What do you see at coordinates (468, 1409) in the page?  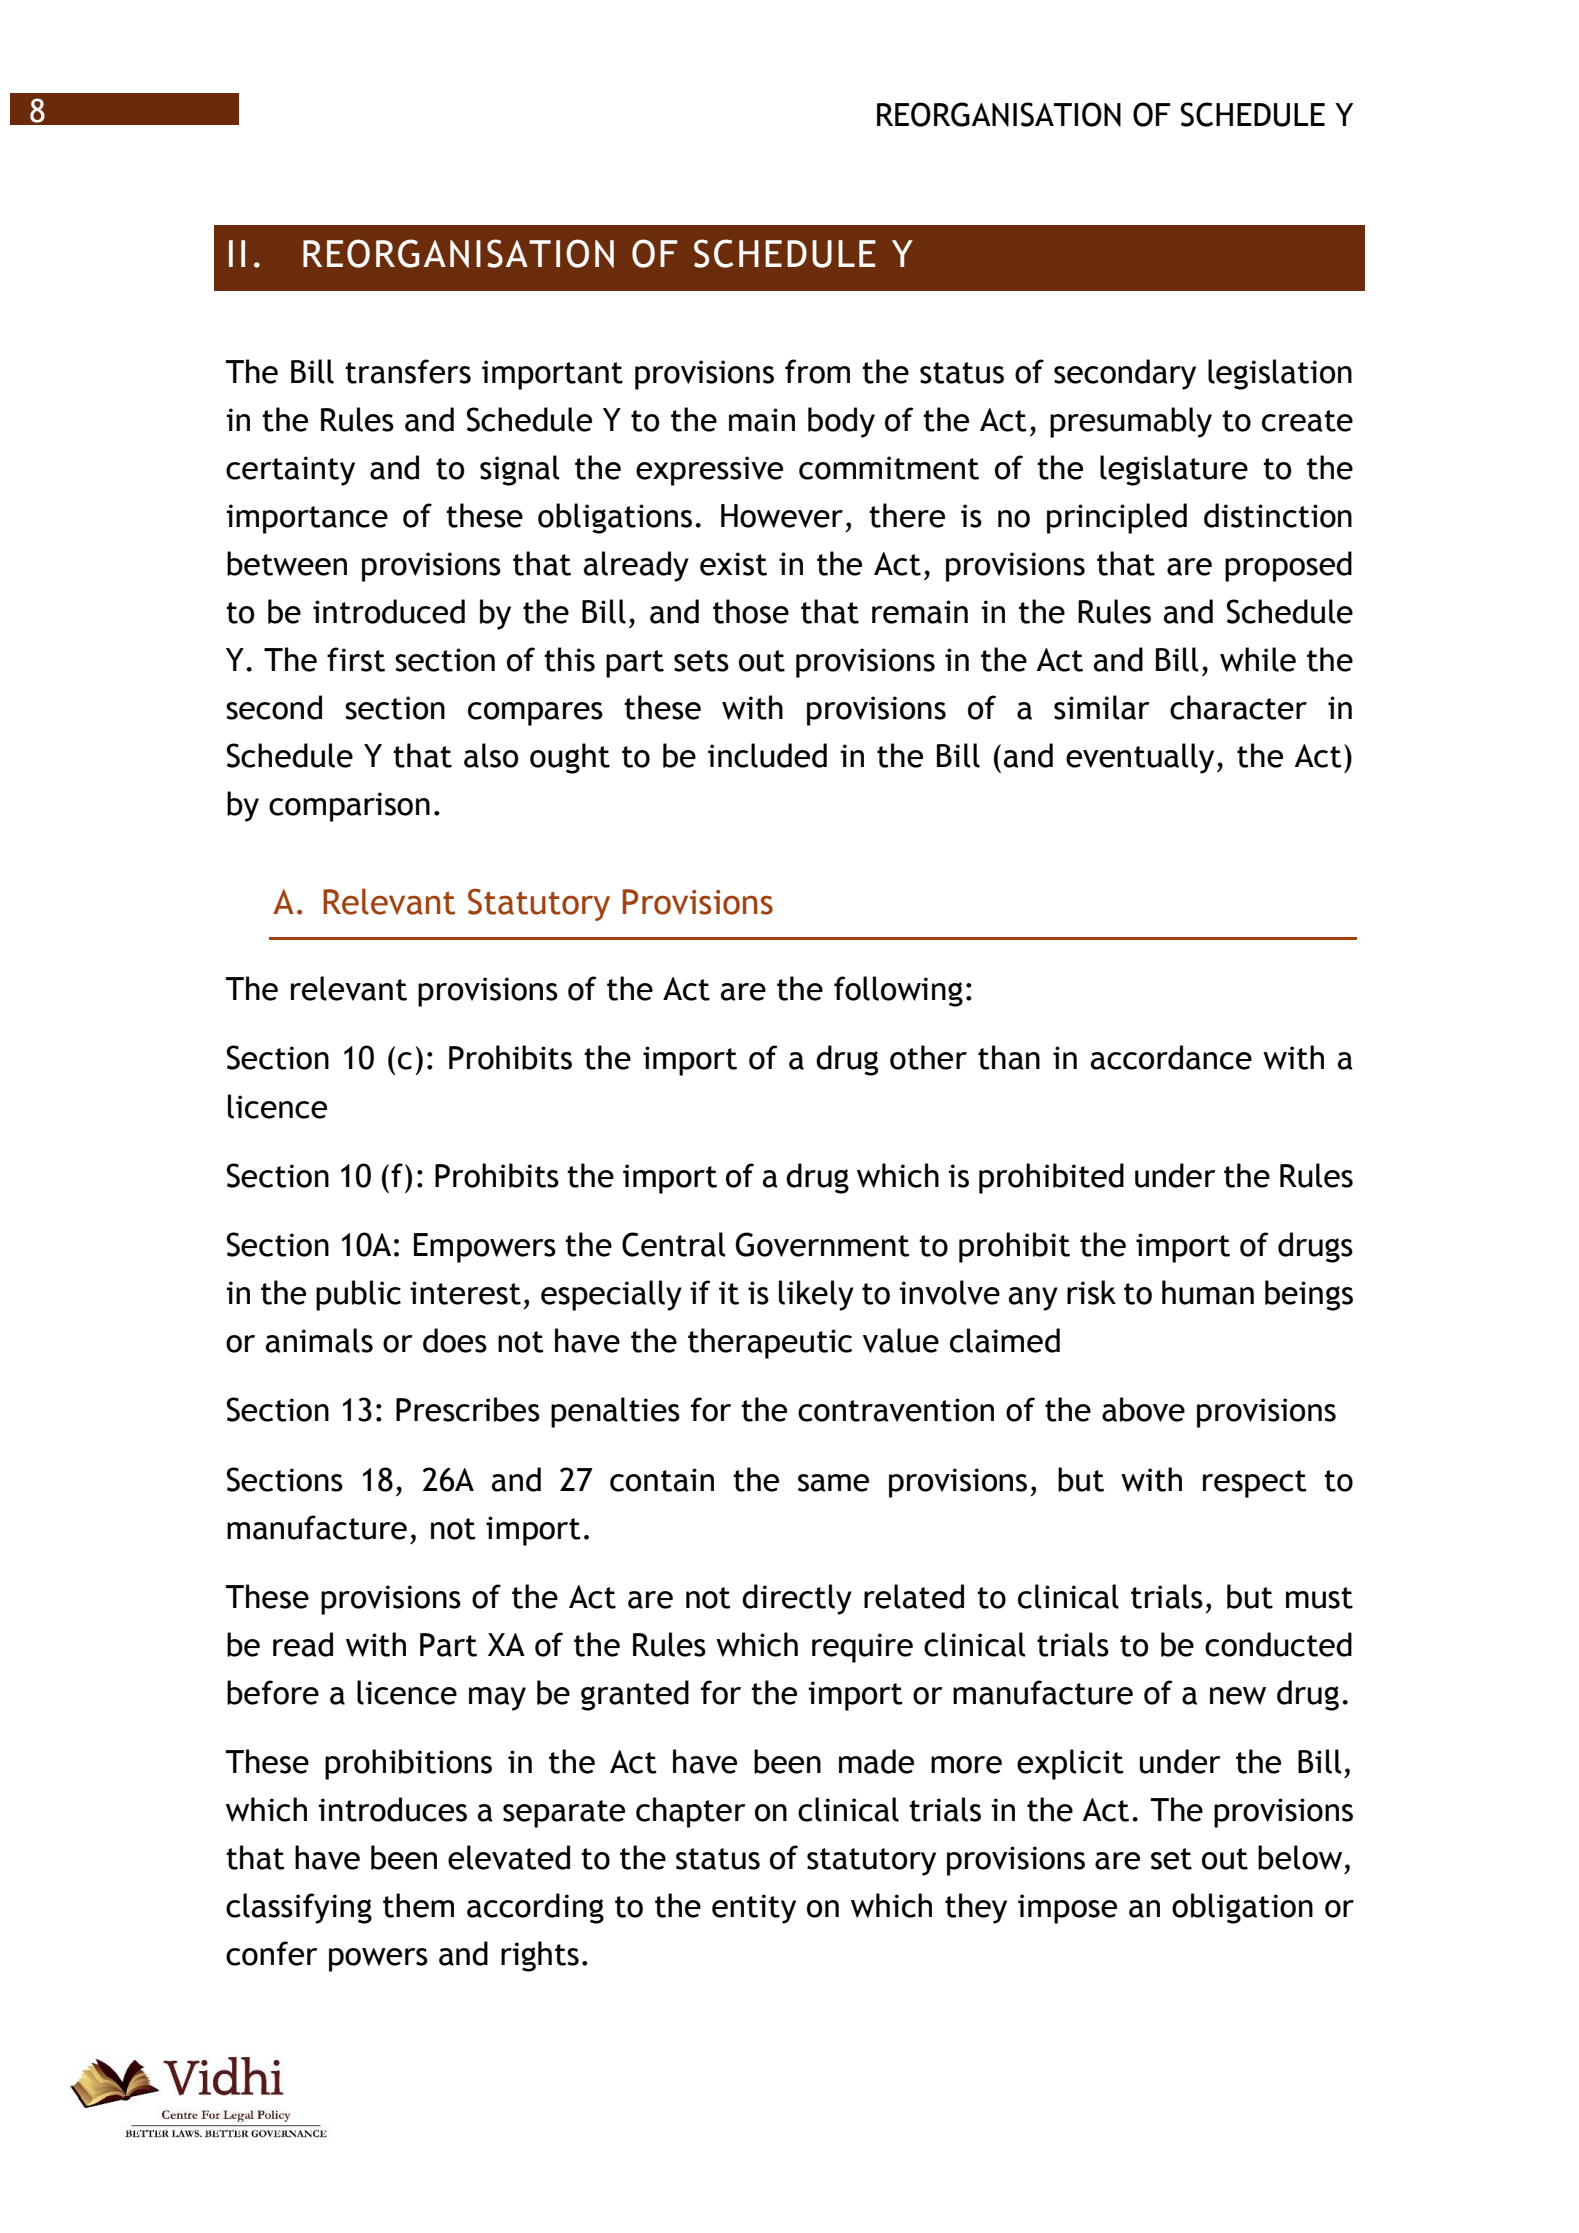 I see `Prescribes` at bounding box center [468, 1409].
